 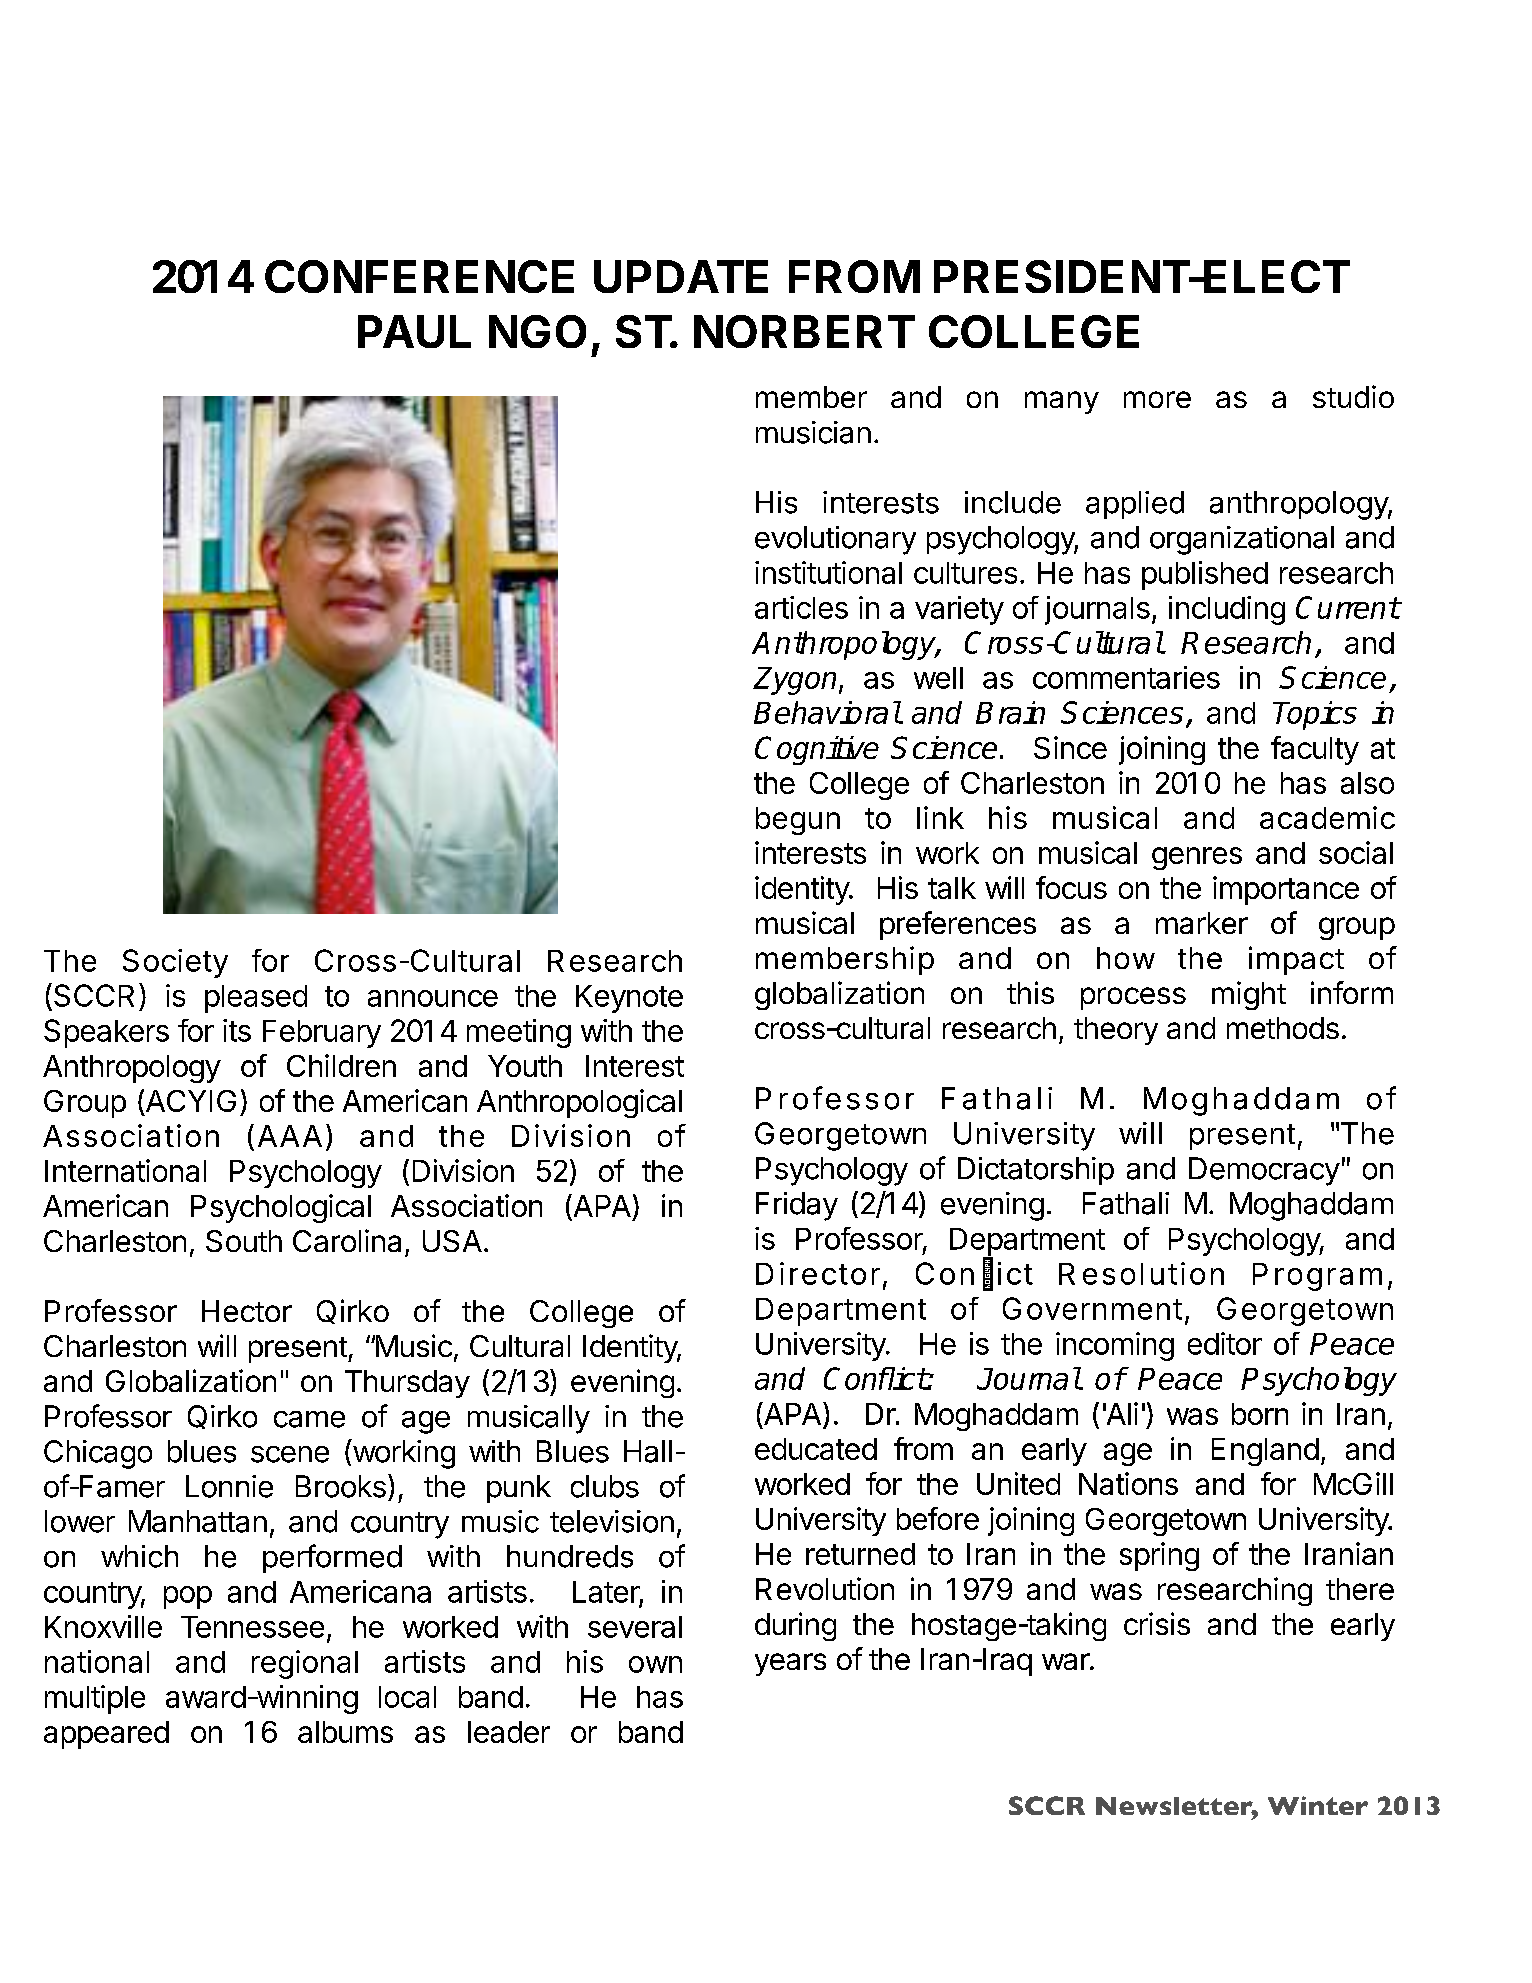 I want to click on albums, so click(x=345, y=1732).
